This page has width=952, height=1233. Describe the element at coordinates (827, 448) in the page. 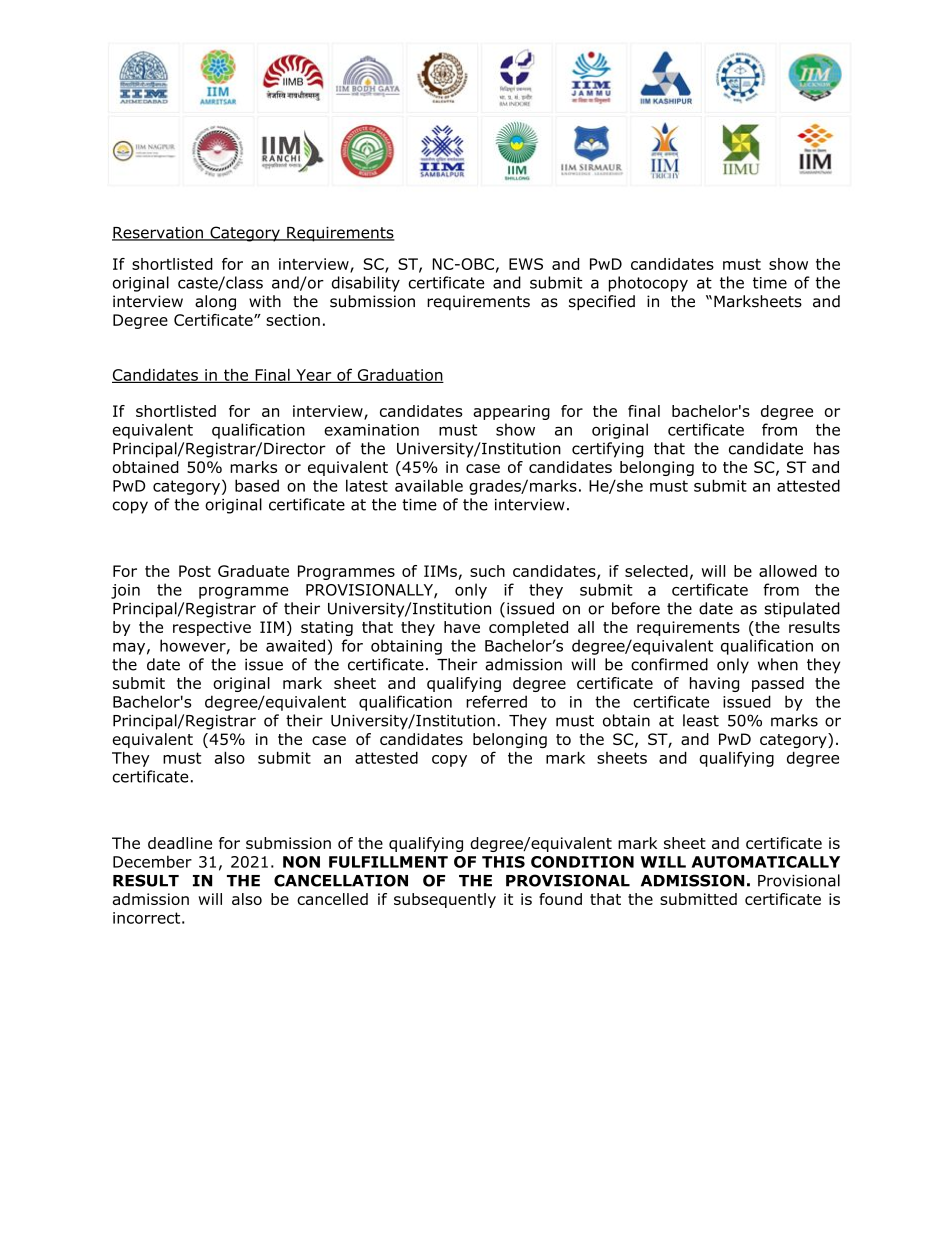

I see `has` at that location.
